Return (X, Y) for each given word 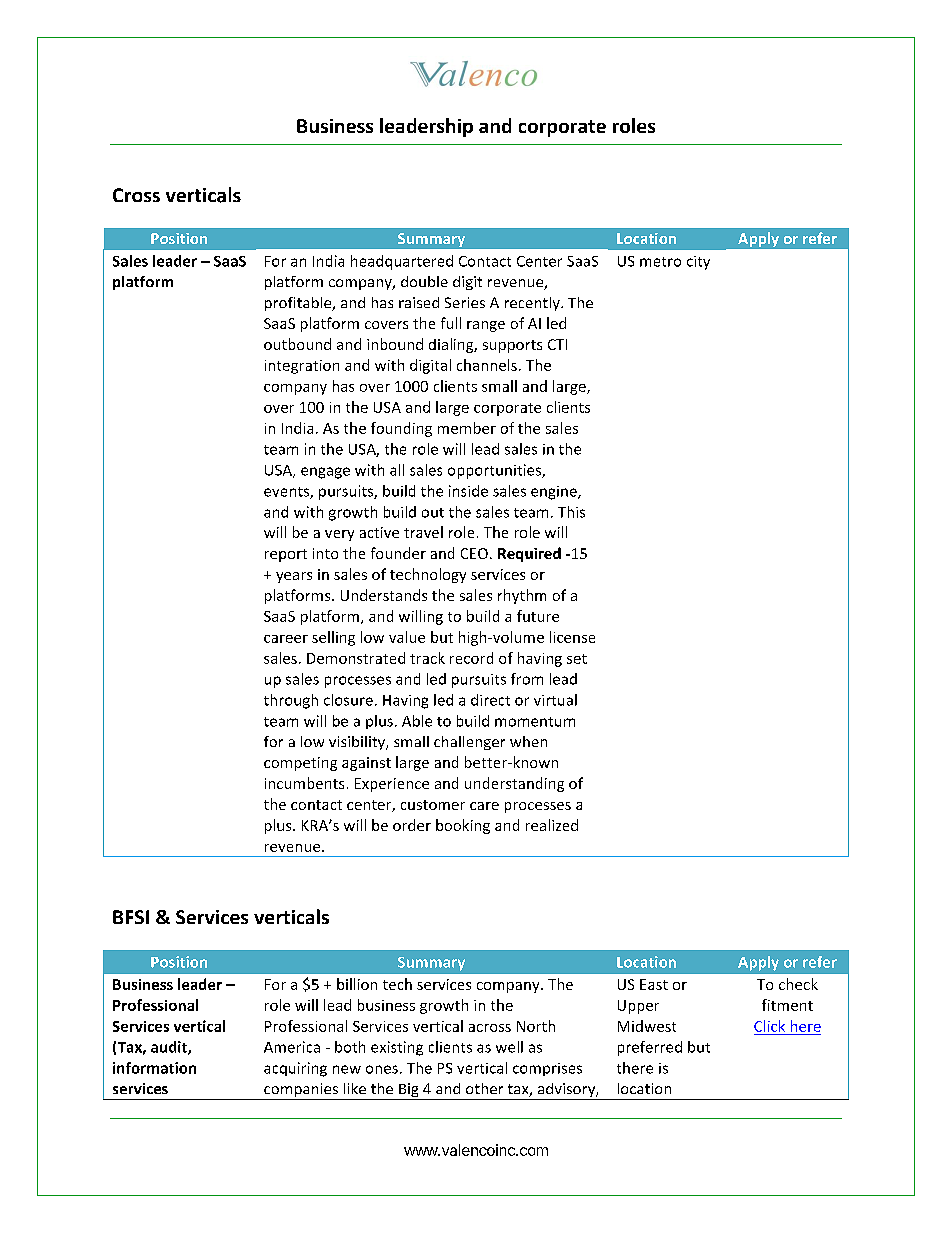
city (698, 263)
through (291, 701)
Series (465, 302)
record (471, 658)
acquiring (295, 1069)
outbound (297, 344)
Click (769, 1026)
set (577, 659)
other (484, 1088)
